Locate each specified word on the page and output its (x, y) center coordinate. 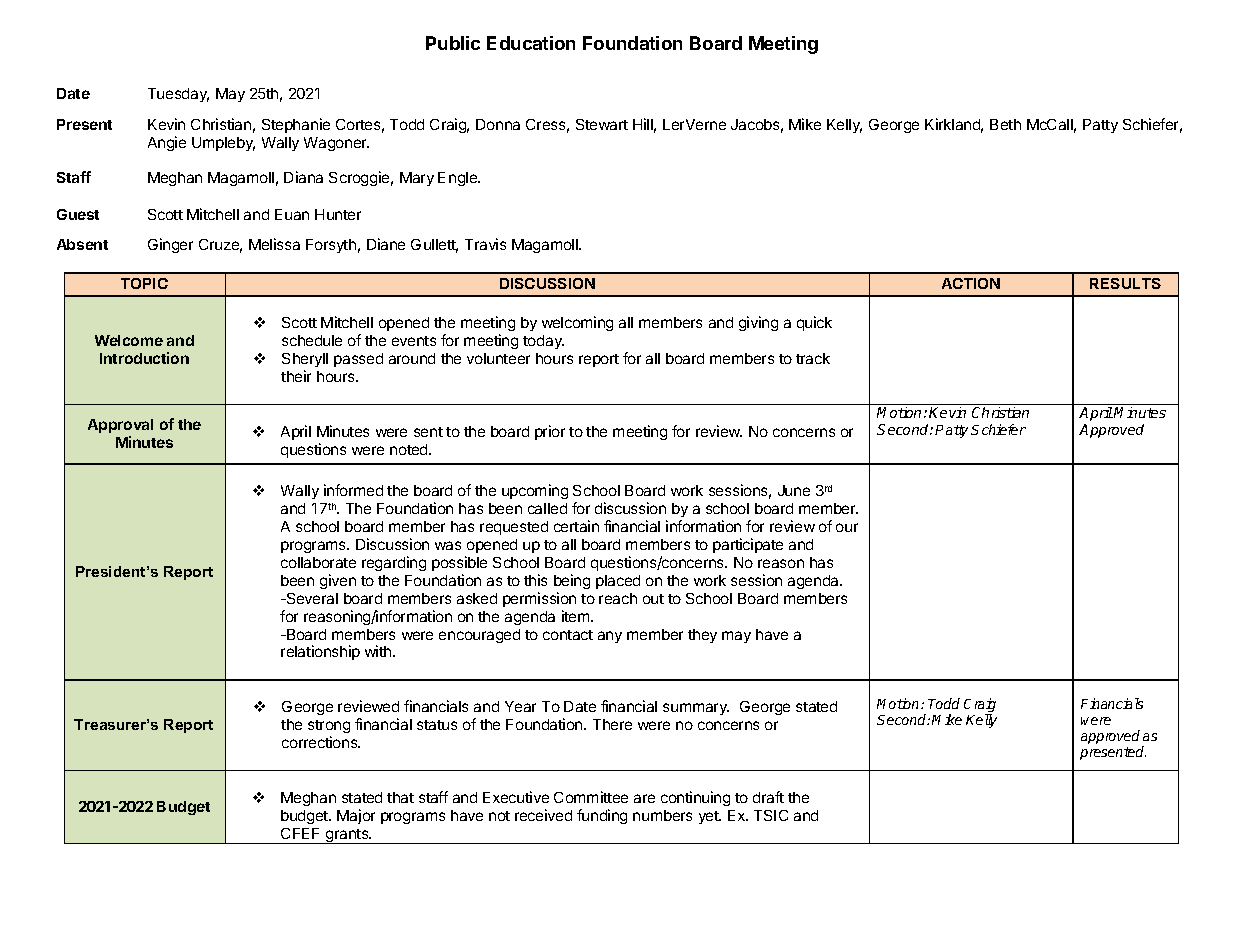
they (702, 636)
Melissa (274, 244)
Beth (1005, 124)
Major (356, 816)
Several (311, 598)
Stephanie (296, 125)
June (794, 490)
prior (550, 432)
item (577, 616)
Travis (485, 244)
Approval (120, 426)
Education (531, 43)
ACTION (971, 283)
